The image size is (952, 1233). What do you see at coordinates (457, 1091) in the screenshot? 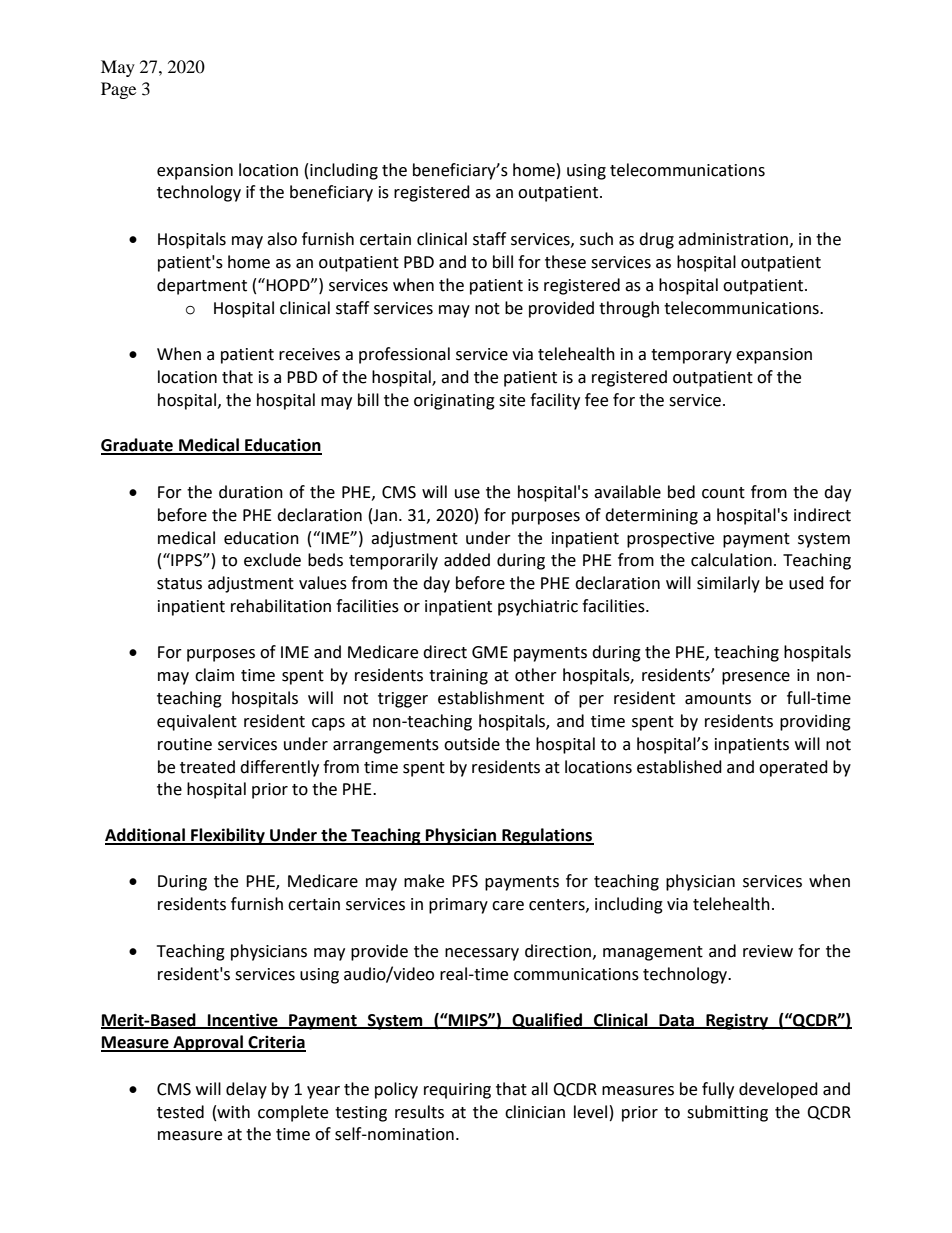
I see `requiring` at bounding box center [457, 1091].
